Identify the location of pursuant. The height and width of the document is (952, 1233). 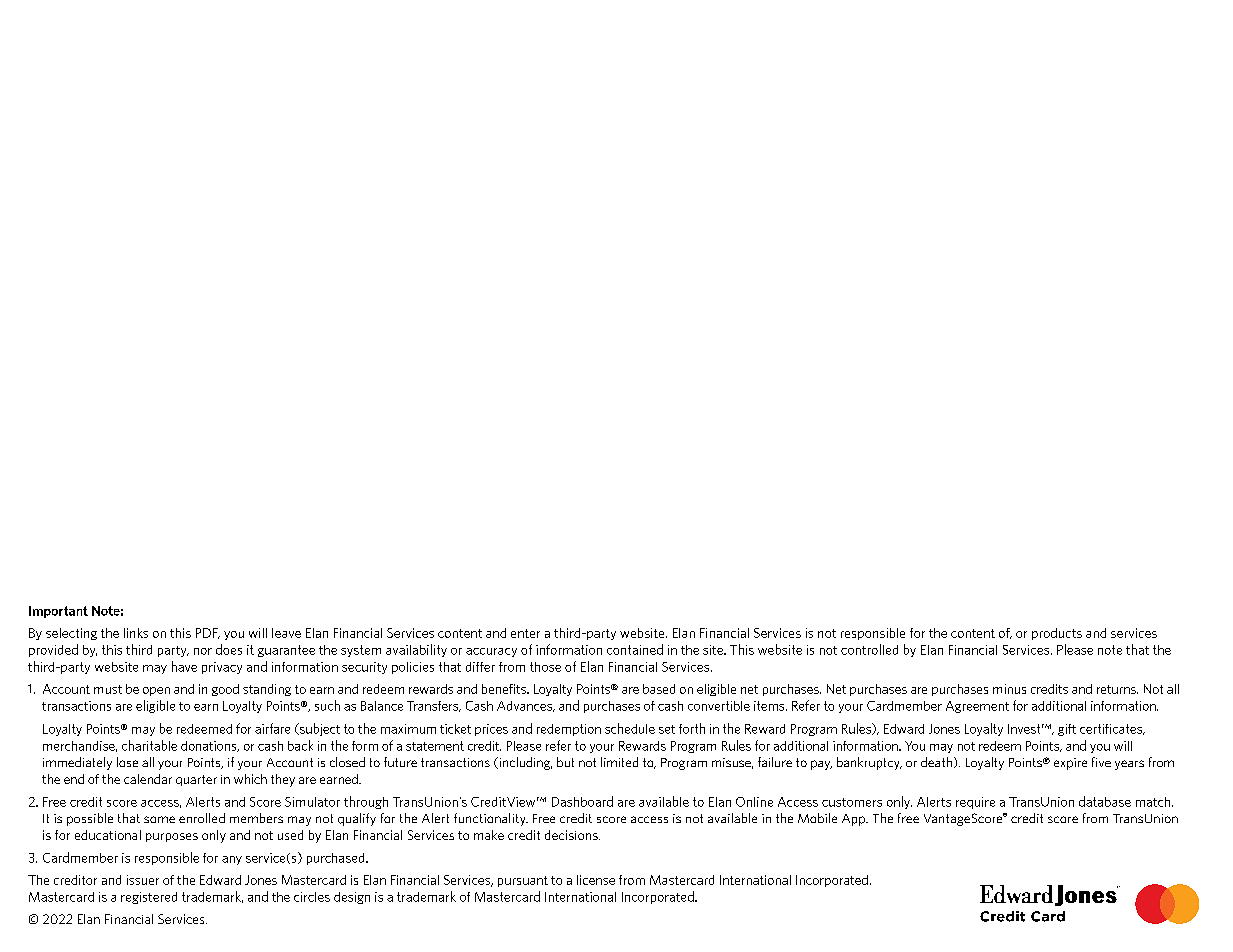
(523, 881).
